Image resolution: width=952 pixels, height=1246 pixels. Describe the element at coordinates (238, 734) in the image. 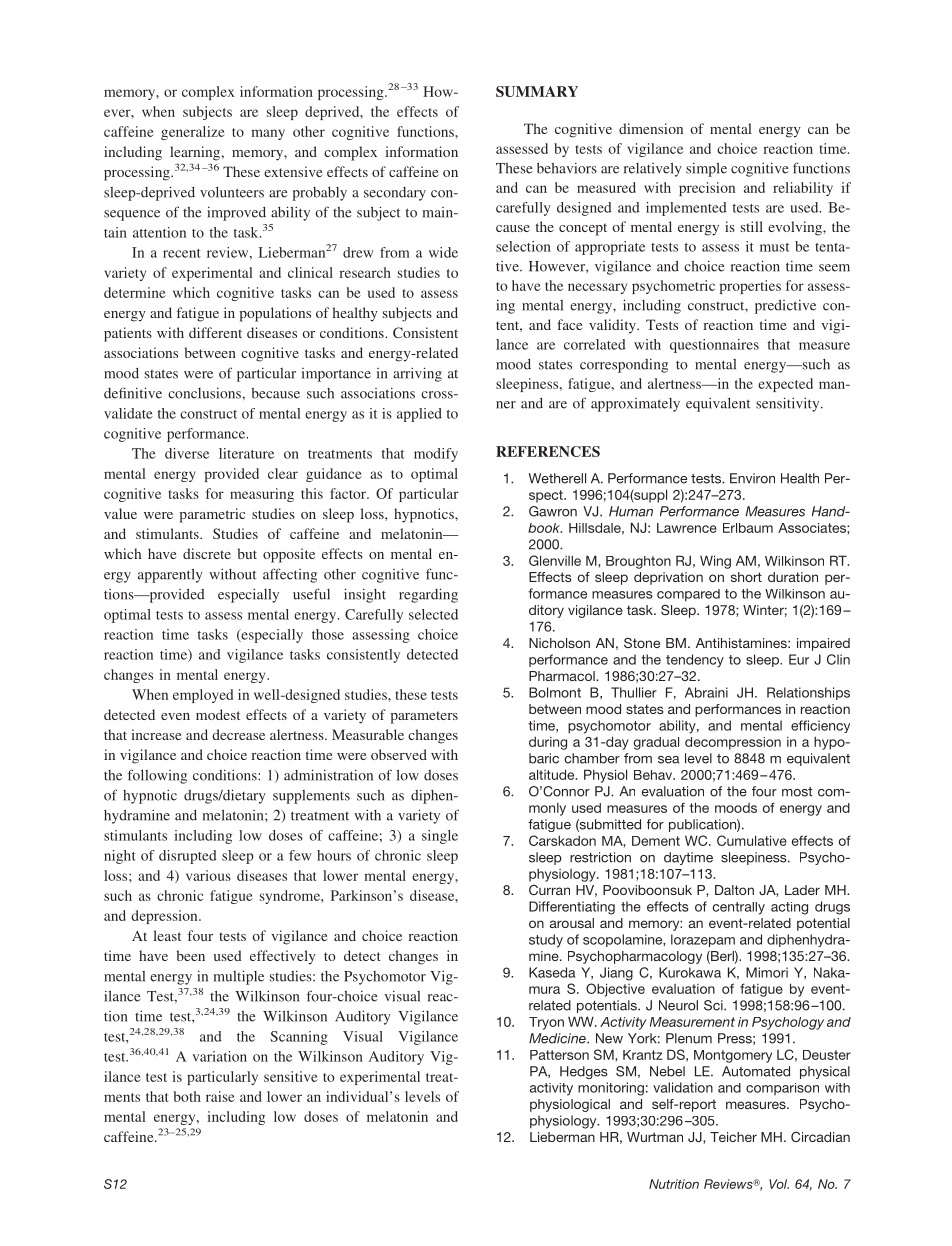

I see `decrease` at that location.
